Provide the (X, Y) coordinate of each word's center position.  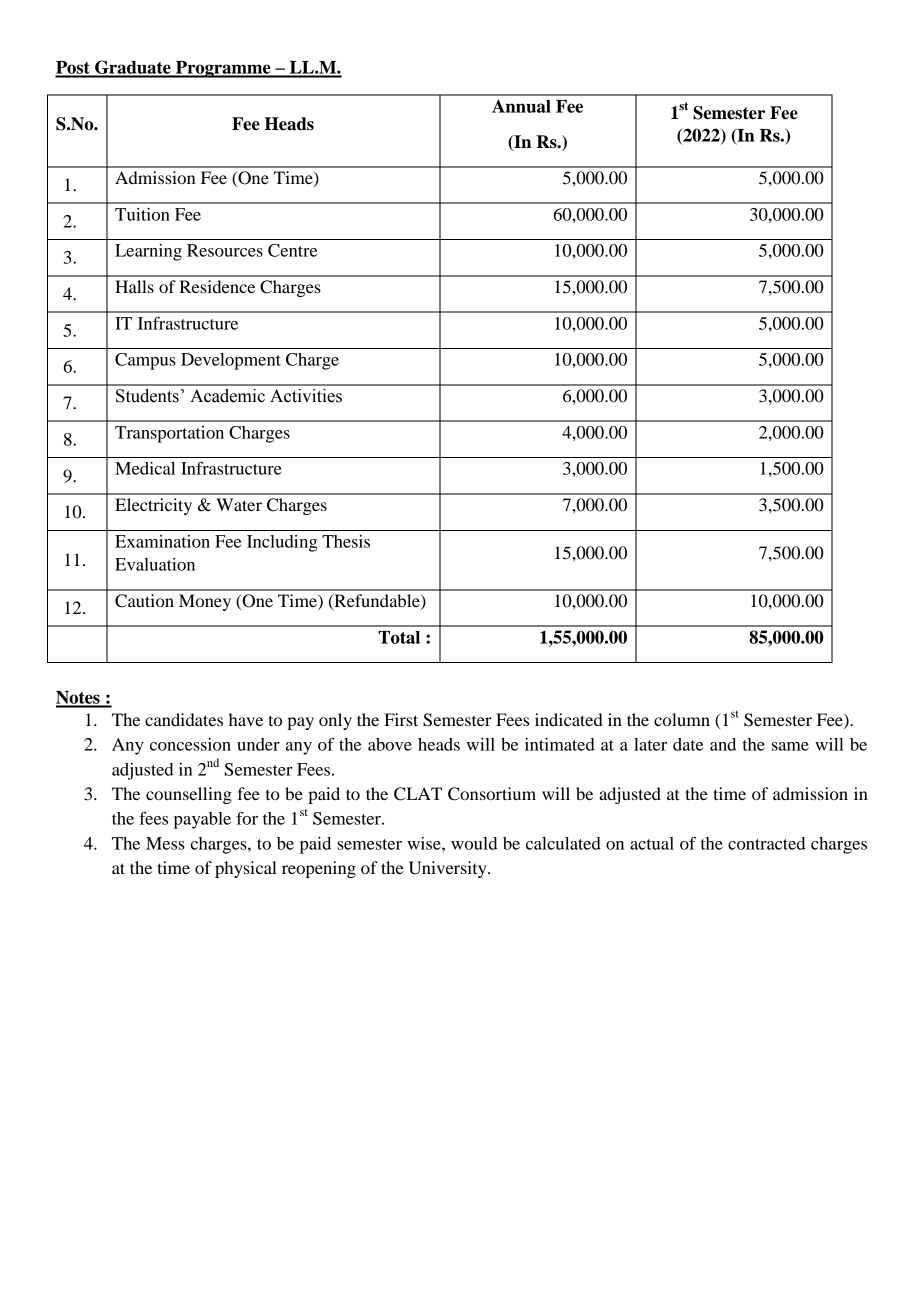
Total (399, 637)
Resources (225, 250)
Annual (521, 106)
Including (282, 543)
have (246, 719)
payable (202, 820)
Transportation (169, 434)
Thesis (346, 541)
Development (231, 361)
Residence (217, 286)
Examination (162, 541)
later (650, 744)
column (682, 719)
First (401, 719)
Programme (223, 69)
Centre (292, 250)
